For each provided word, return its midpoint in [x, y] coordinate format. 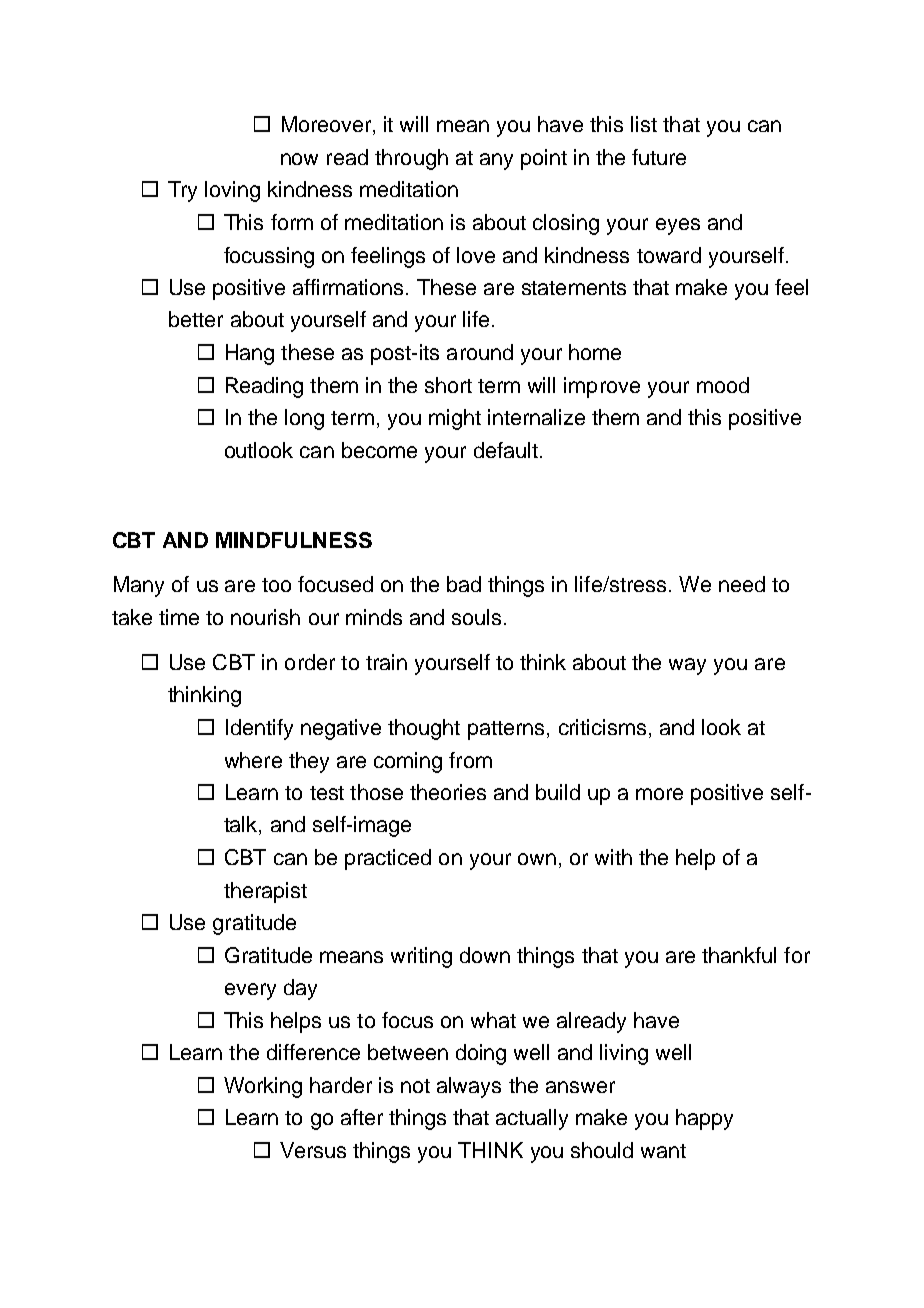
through [411, 159]
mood [723, 385]
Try [182, 191]
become [379, 450]
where [253, 760]
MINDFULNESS [294, 540]
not [415, 1086]
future [659, 157]
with [613, 857]
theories [448, 792]
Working [263, 1087]
